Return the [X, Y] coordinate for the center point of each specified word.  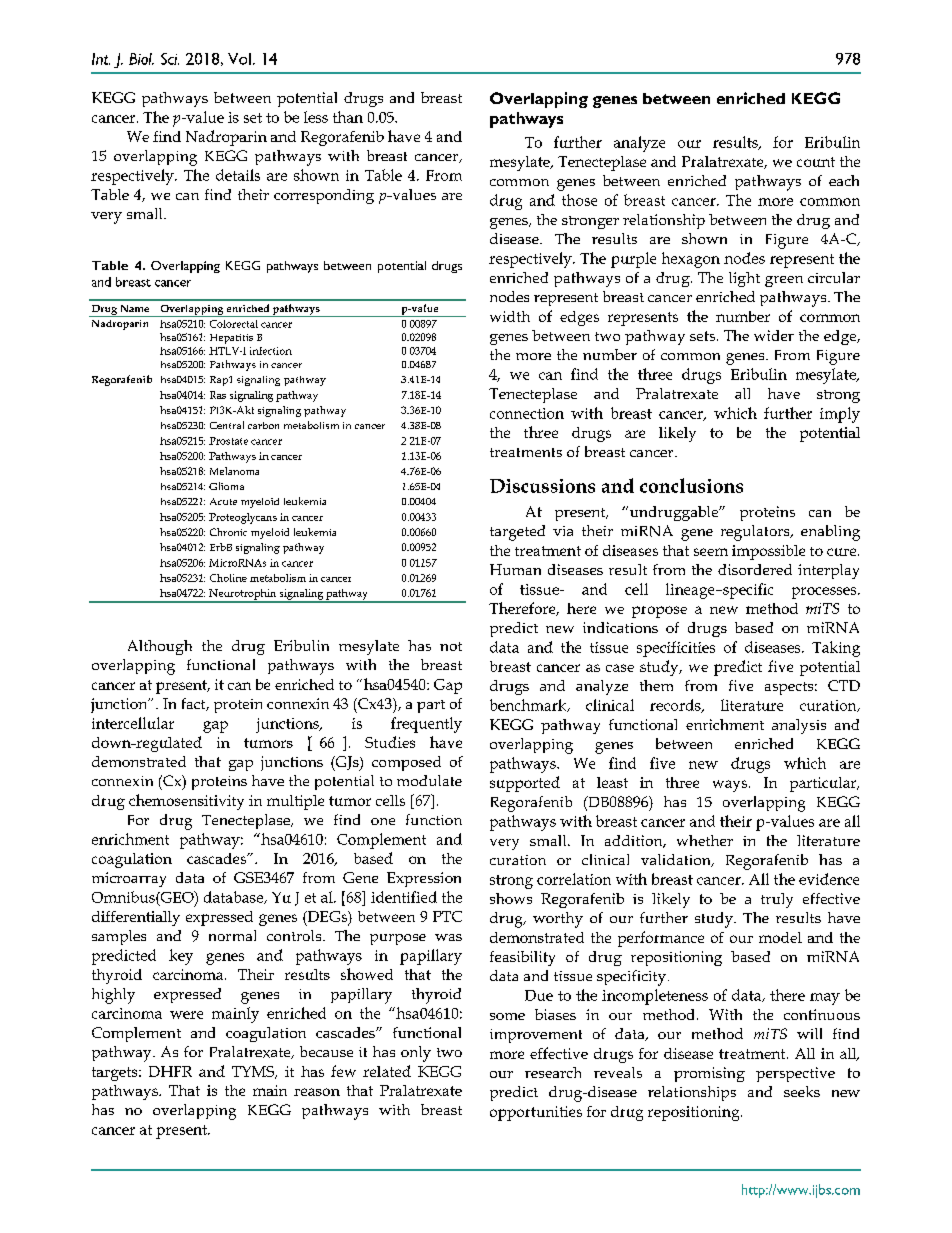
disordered [755, 569]
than [348, 117]
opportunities [536, 1113]
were [186, 1015]
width [510, 316]
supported [525, 784]
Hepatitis [231, 339]
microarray [129, 879]
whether [705, 840]
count [816, 162]
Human [515, 569]
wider [774, 335]
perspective [795, 1074]
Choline [228, 578]
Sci [170, 59]
